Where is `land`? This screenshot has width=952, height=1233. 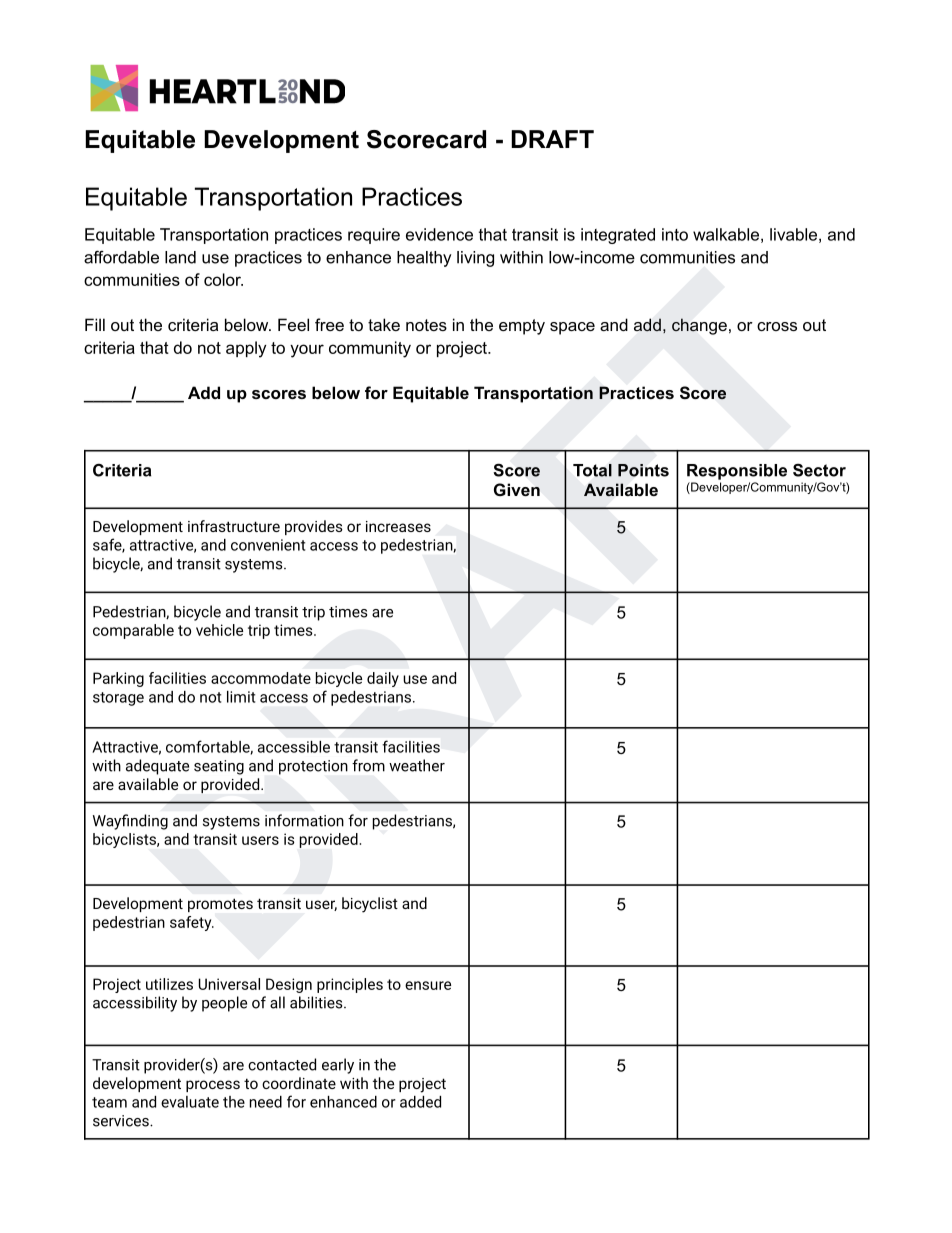
land is located at coordinates (180, 257).
